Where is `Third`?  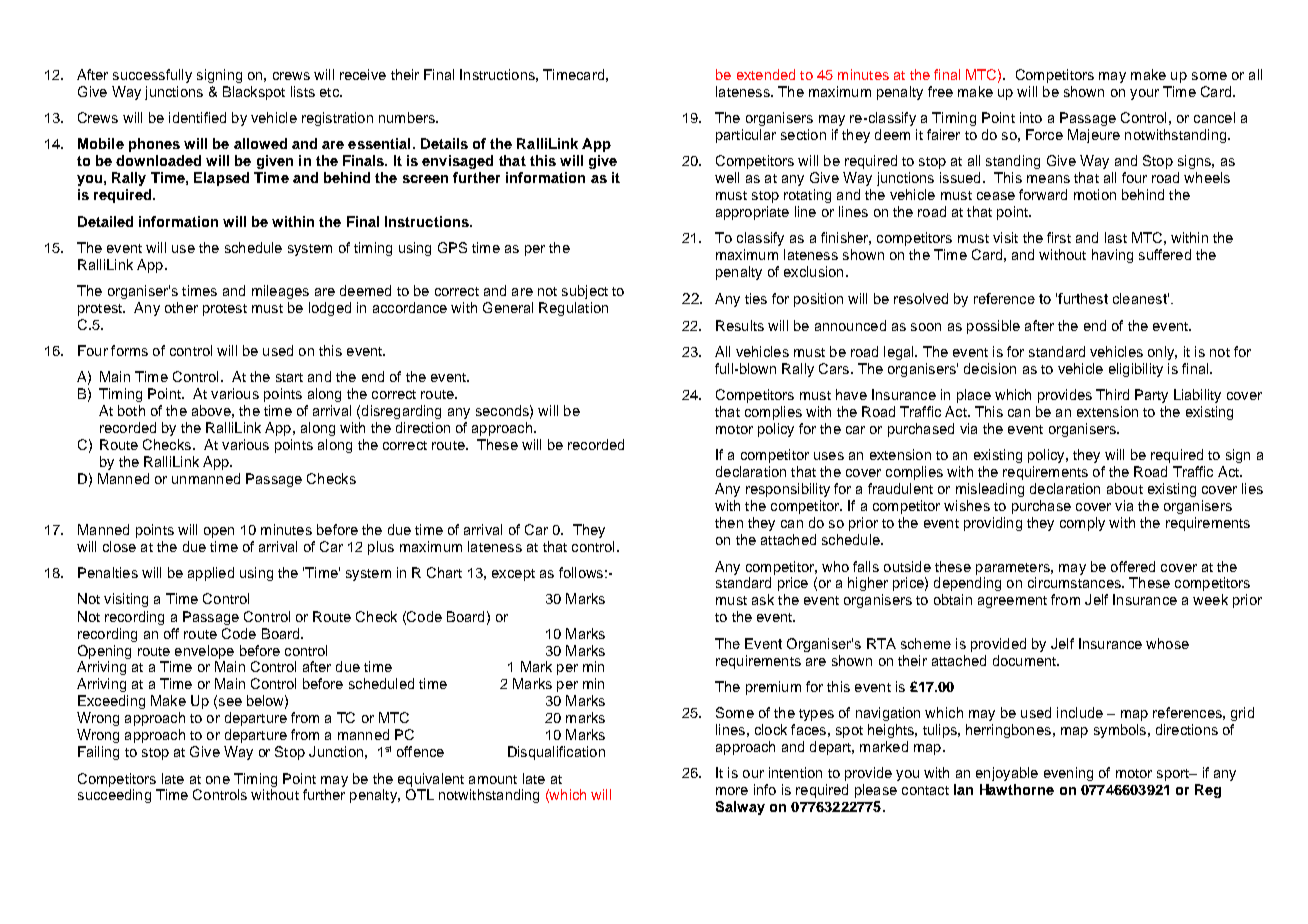 Third is located at coordinates (1112, 394).
